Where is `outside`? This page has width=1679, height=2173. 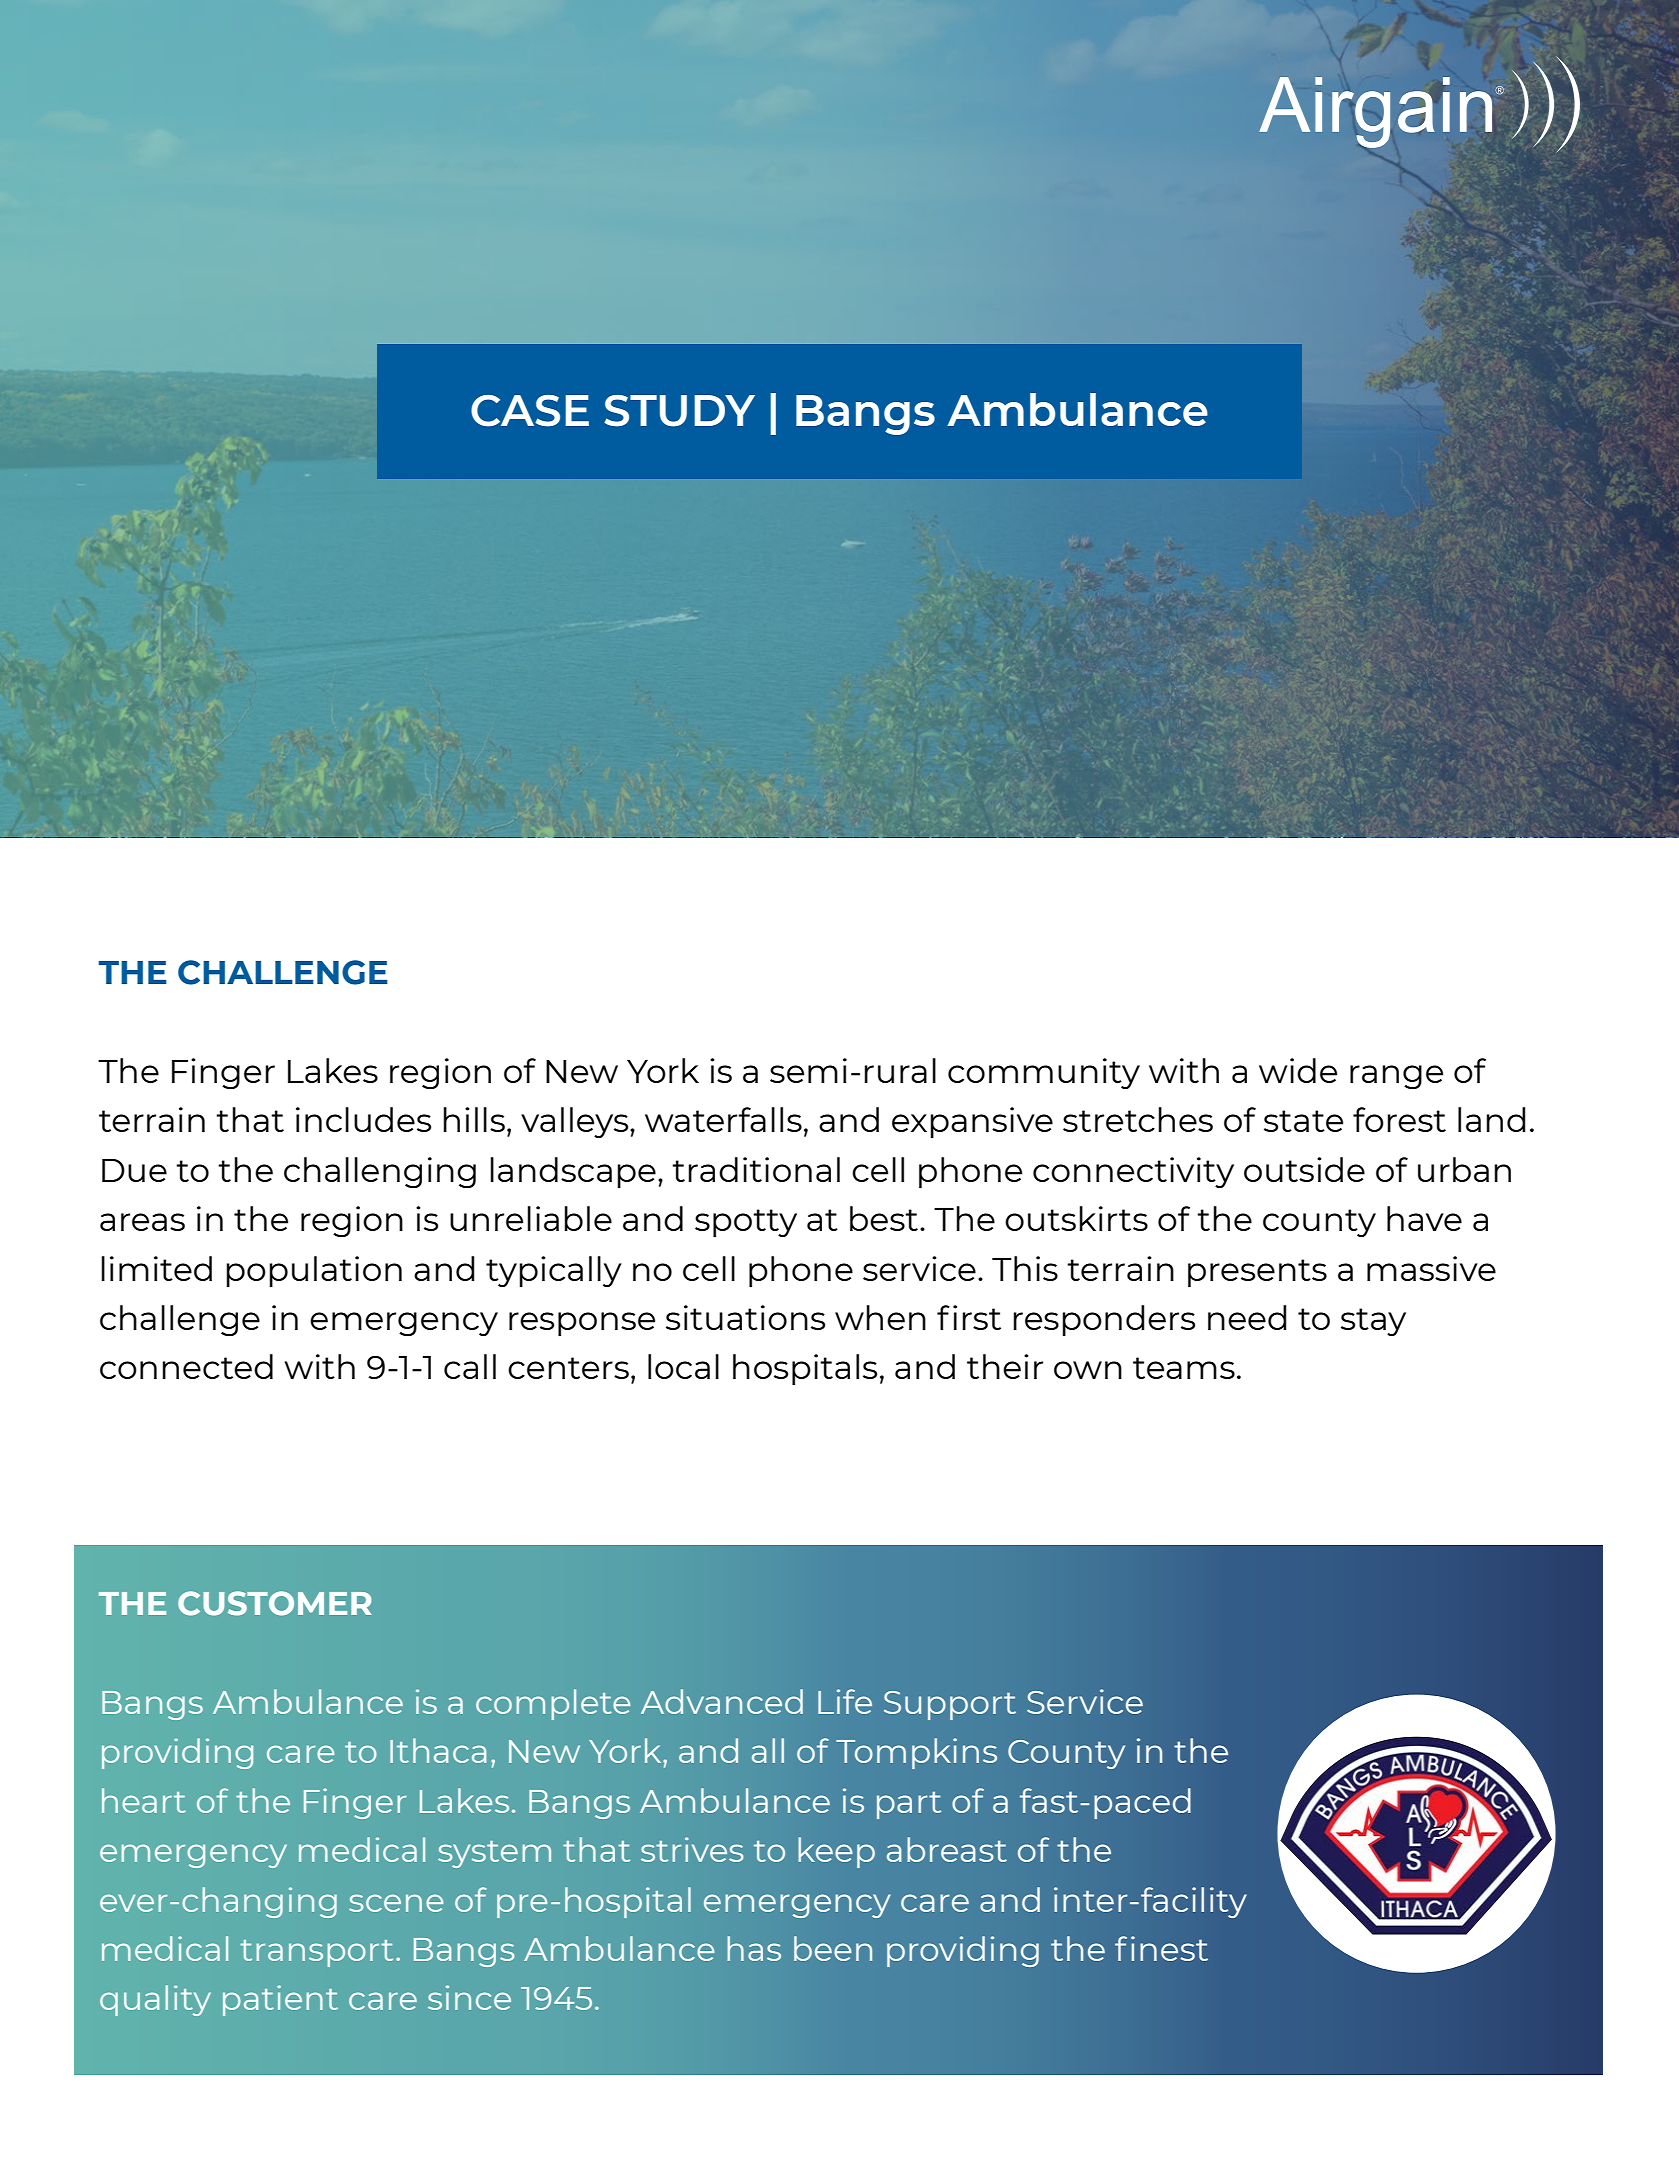 outside is located at coordinates (1304, 1169).
